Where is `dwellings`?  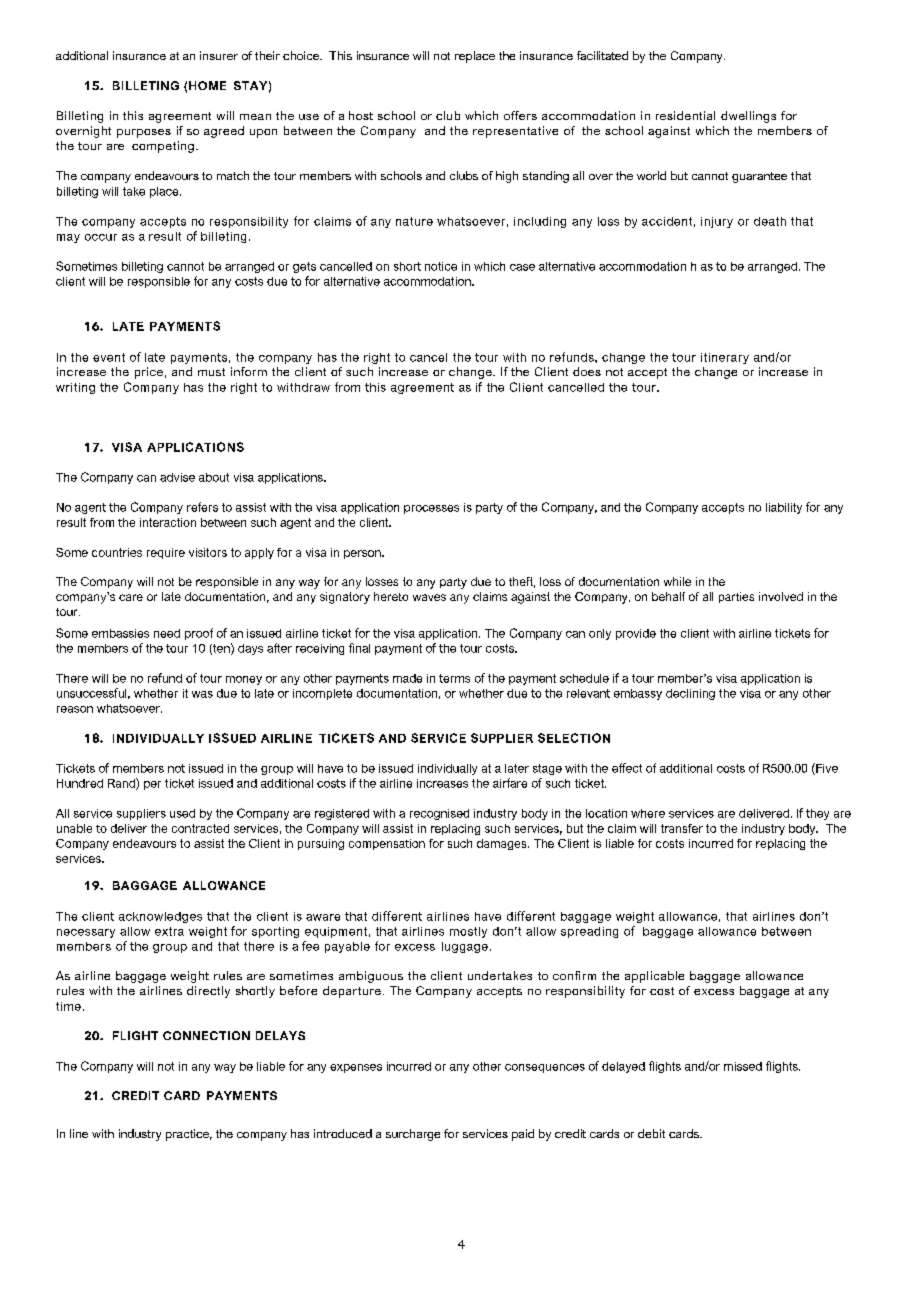
dwellings is located at coordinates (748, 117).
